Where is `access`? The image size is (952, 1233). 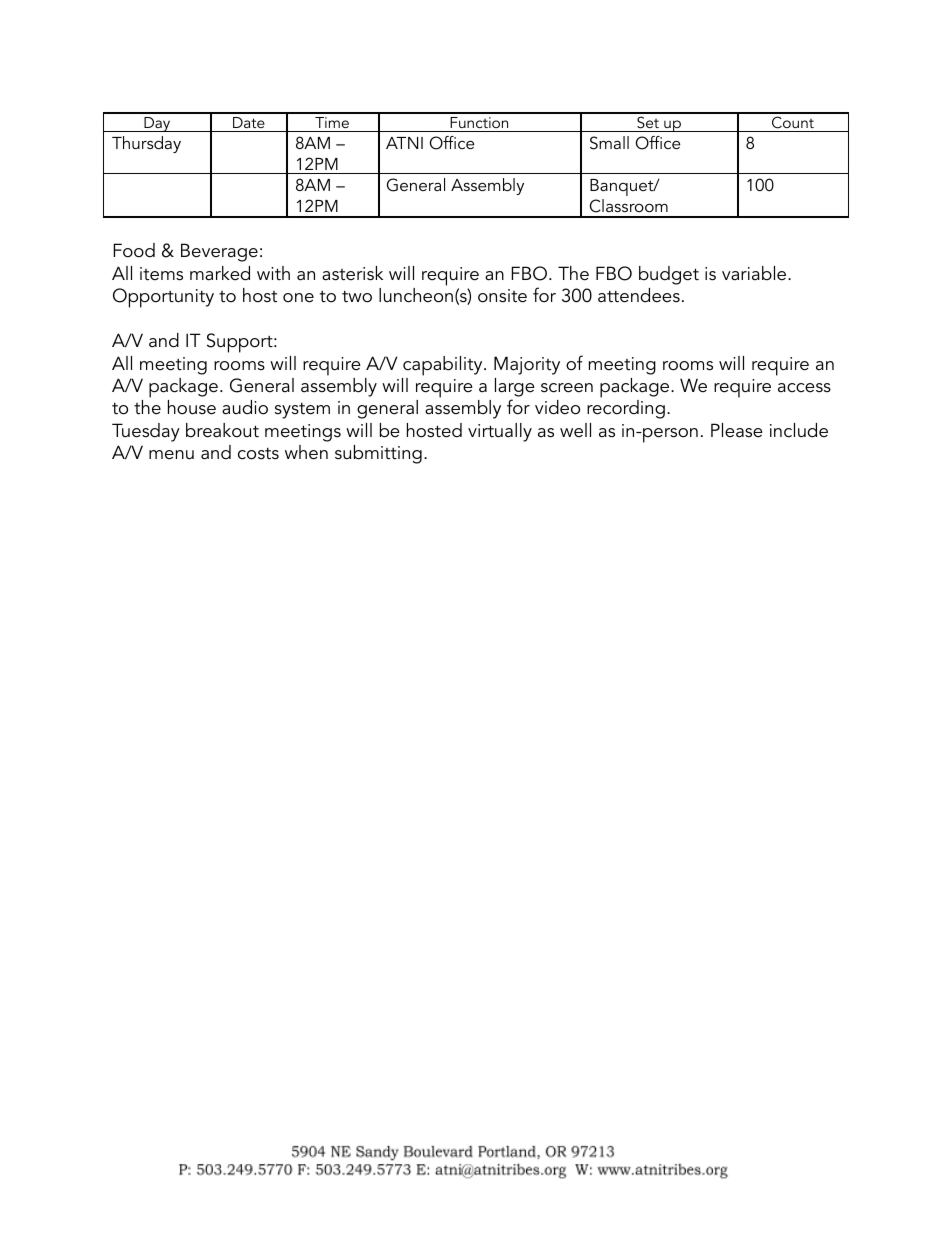
access is located at coordinates (804, 388).
